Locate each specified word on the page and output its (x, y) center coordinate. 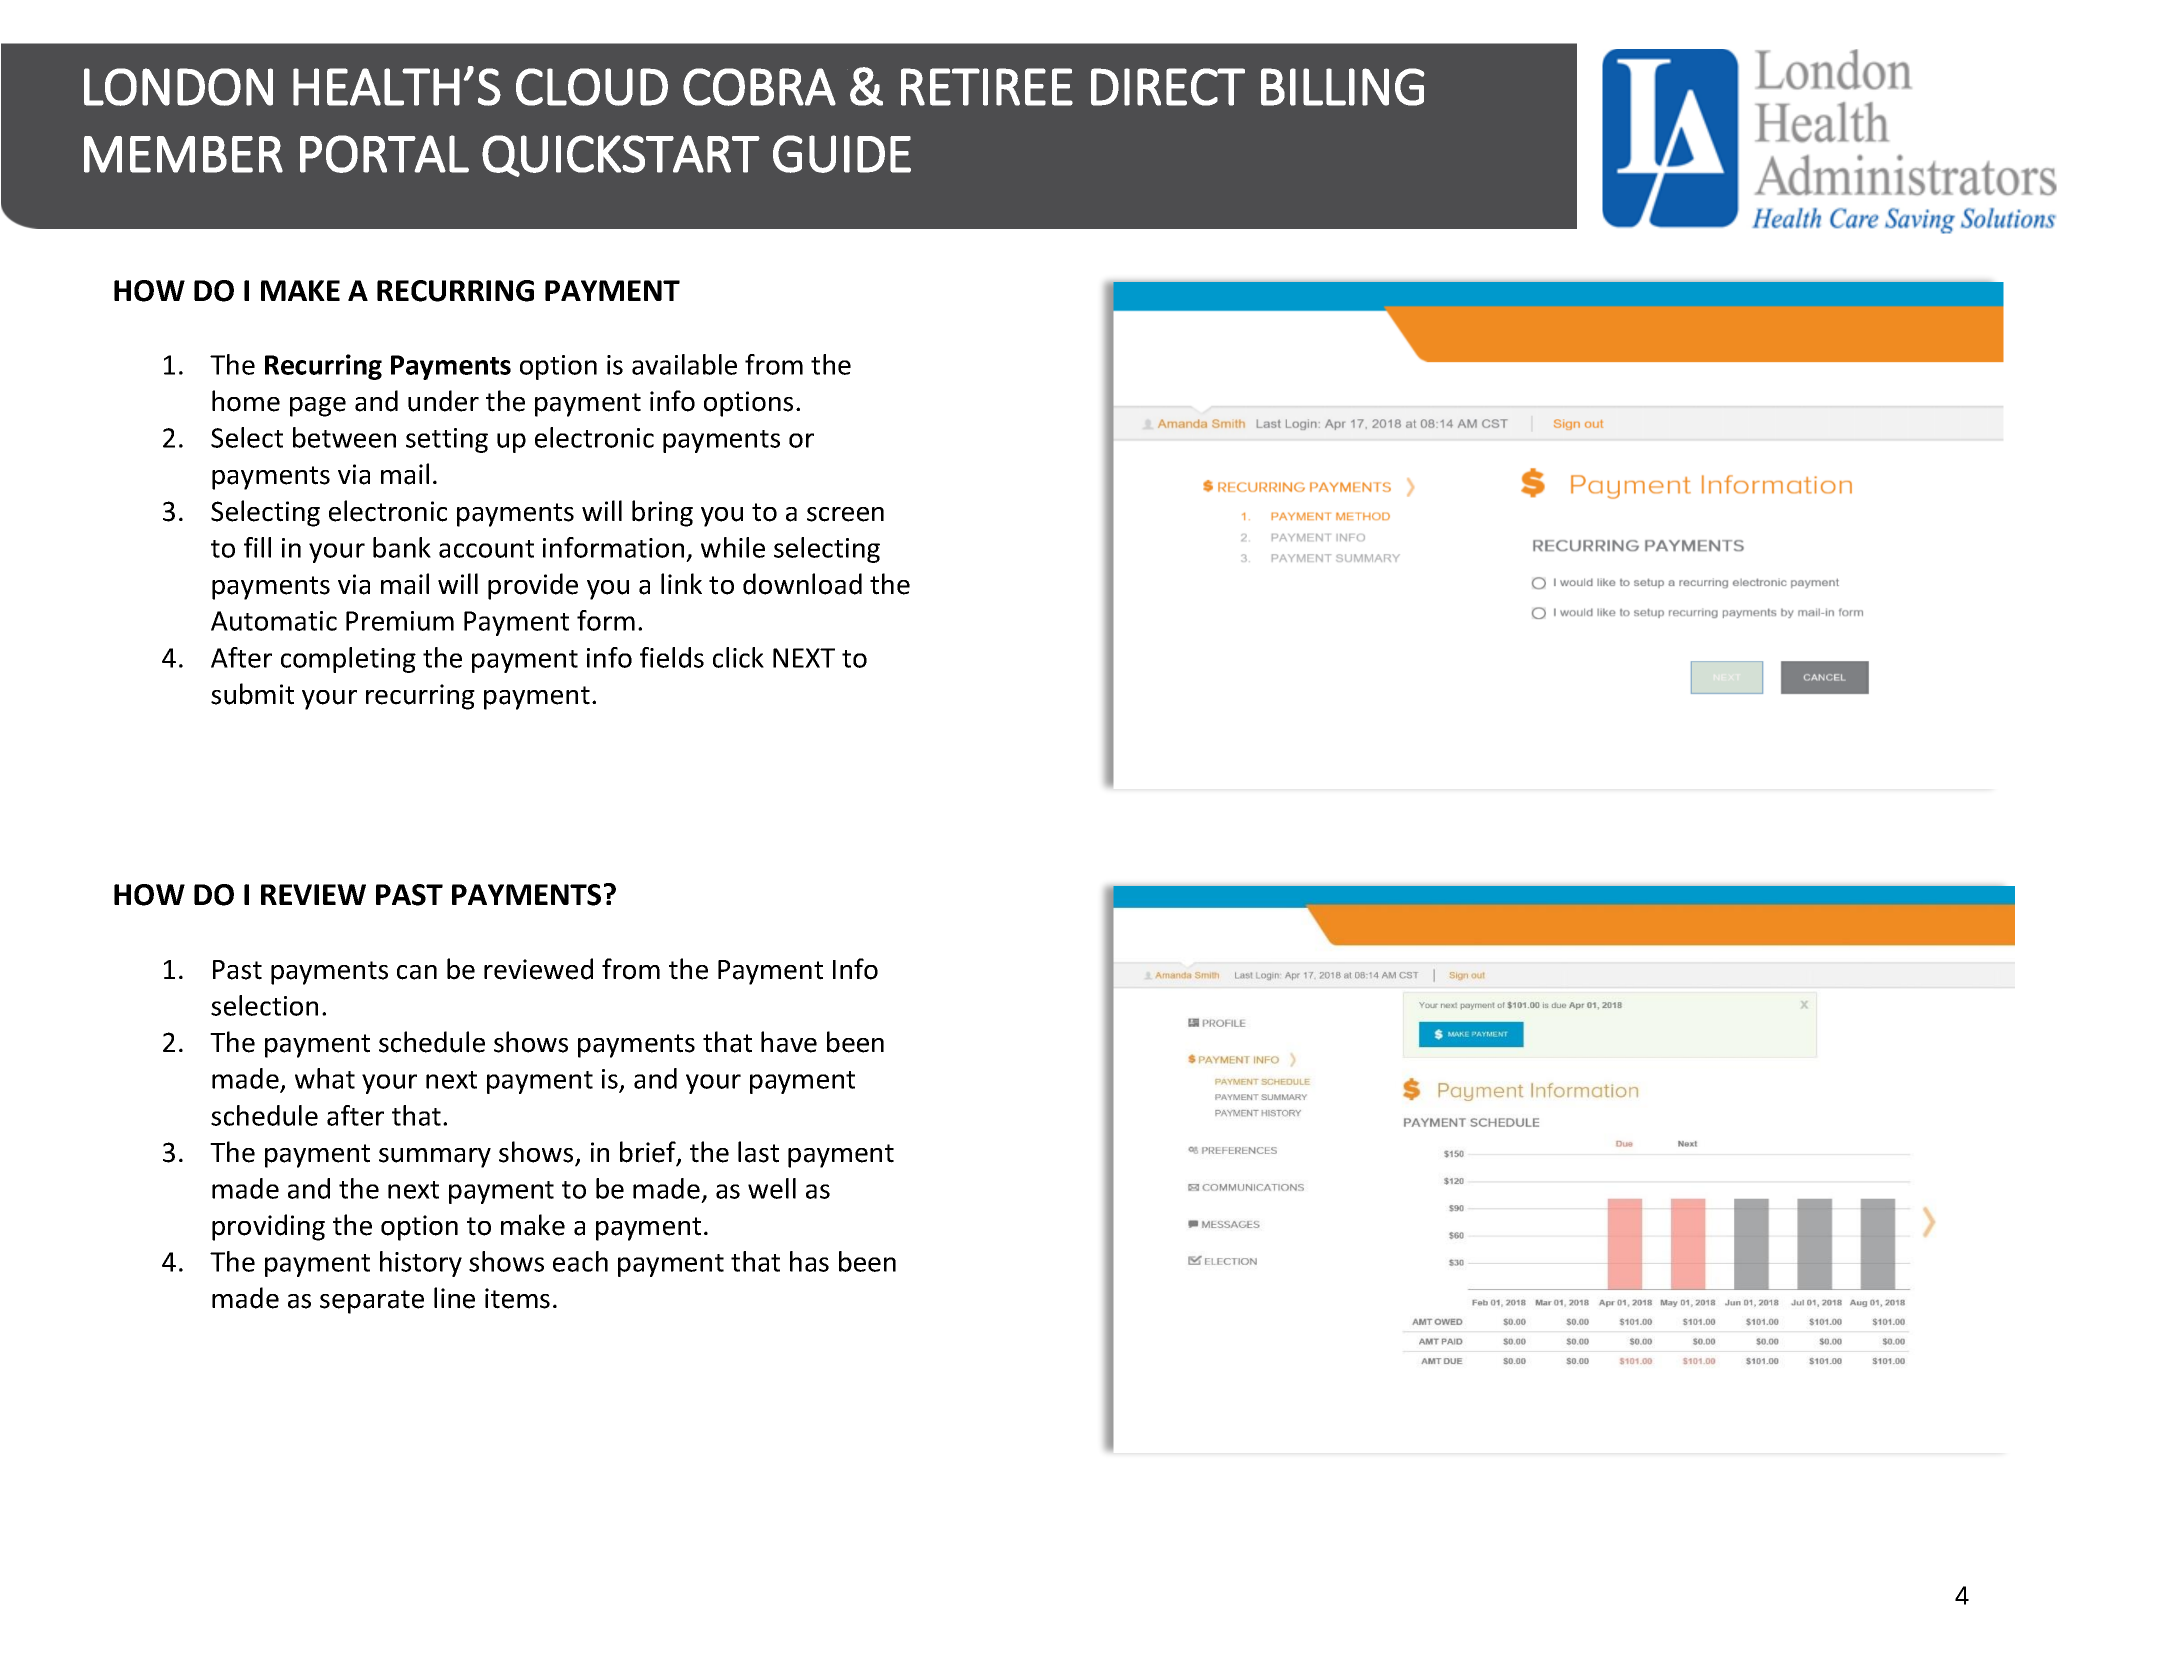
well (772, 1188)
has (809, 1261)
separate (372, 1302)
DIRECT (1168, 87)
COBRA (759, 87)
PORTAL (384, 154)
